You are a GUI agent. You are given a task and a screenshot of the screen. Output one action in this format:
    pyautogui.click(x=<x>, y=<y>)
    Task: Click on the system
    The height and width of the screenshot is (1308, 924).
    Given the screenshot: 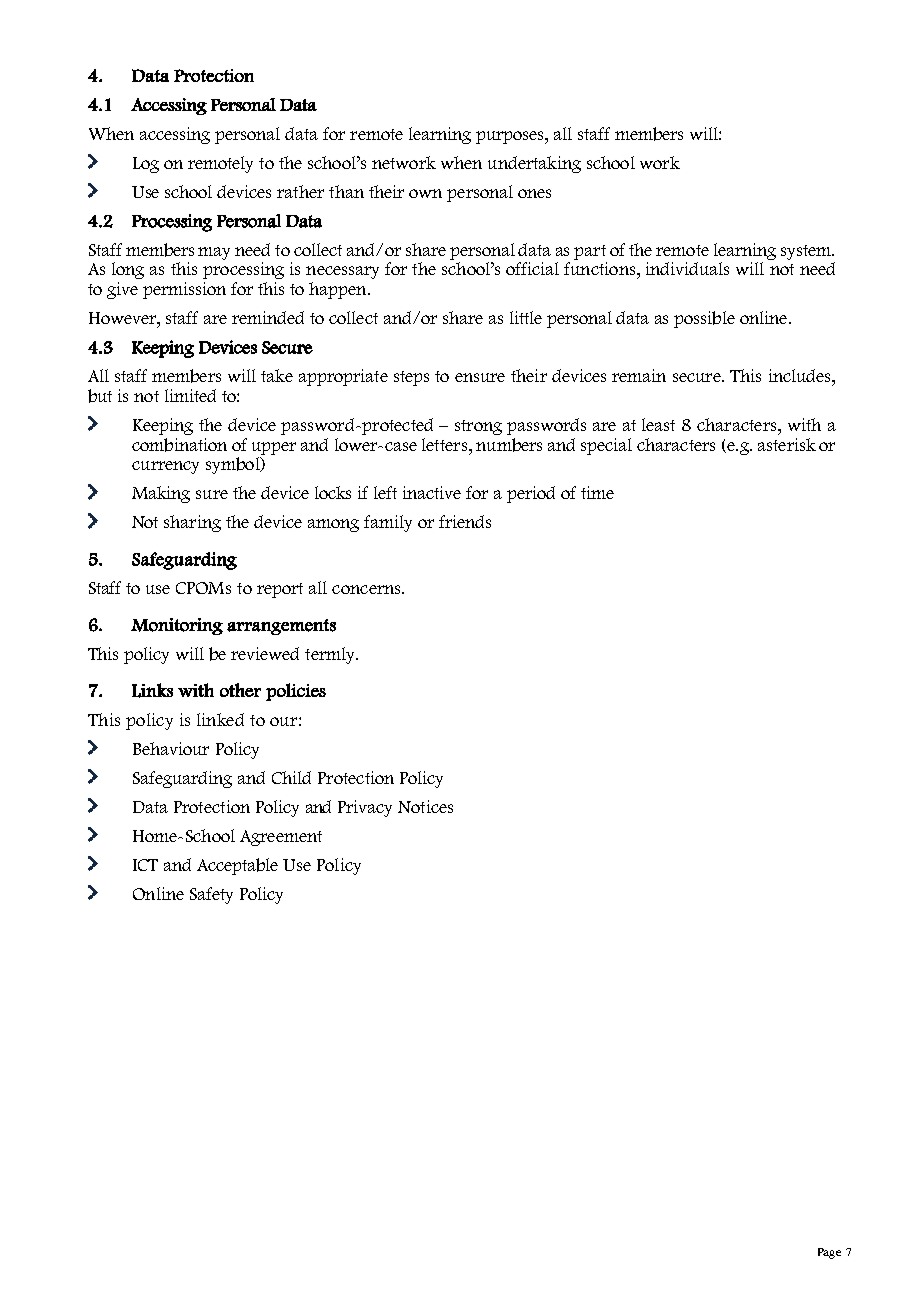 What is the action you would take?
    pyautogui.click(x=807, y=252)
